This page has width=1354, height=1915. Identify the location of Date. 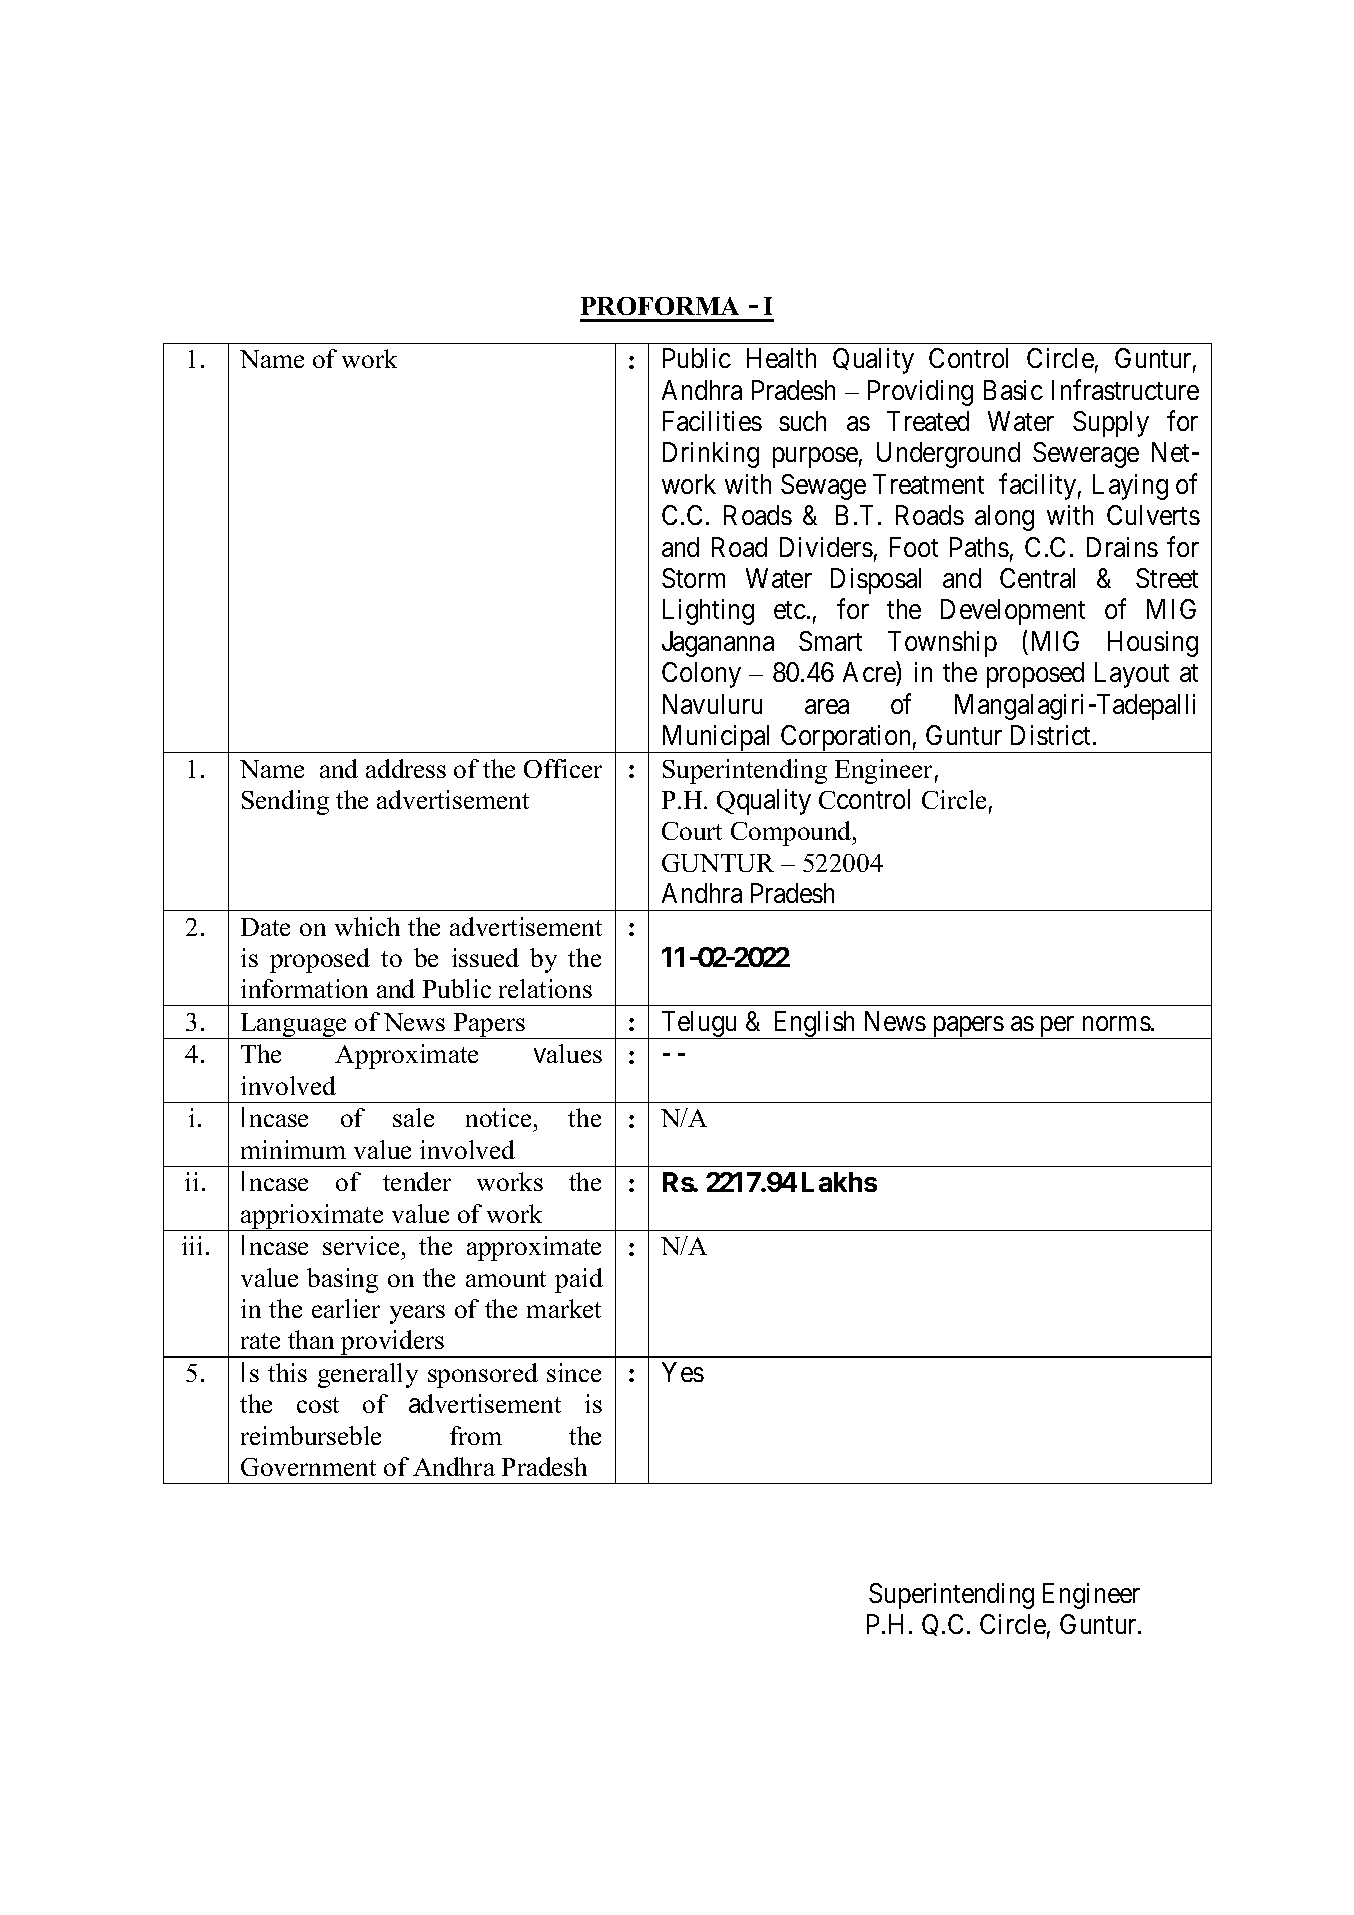
(265, 927).
